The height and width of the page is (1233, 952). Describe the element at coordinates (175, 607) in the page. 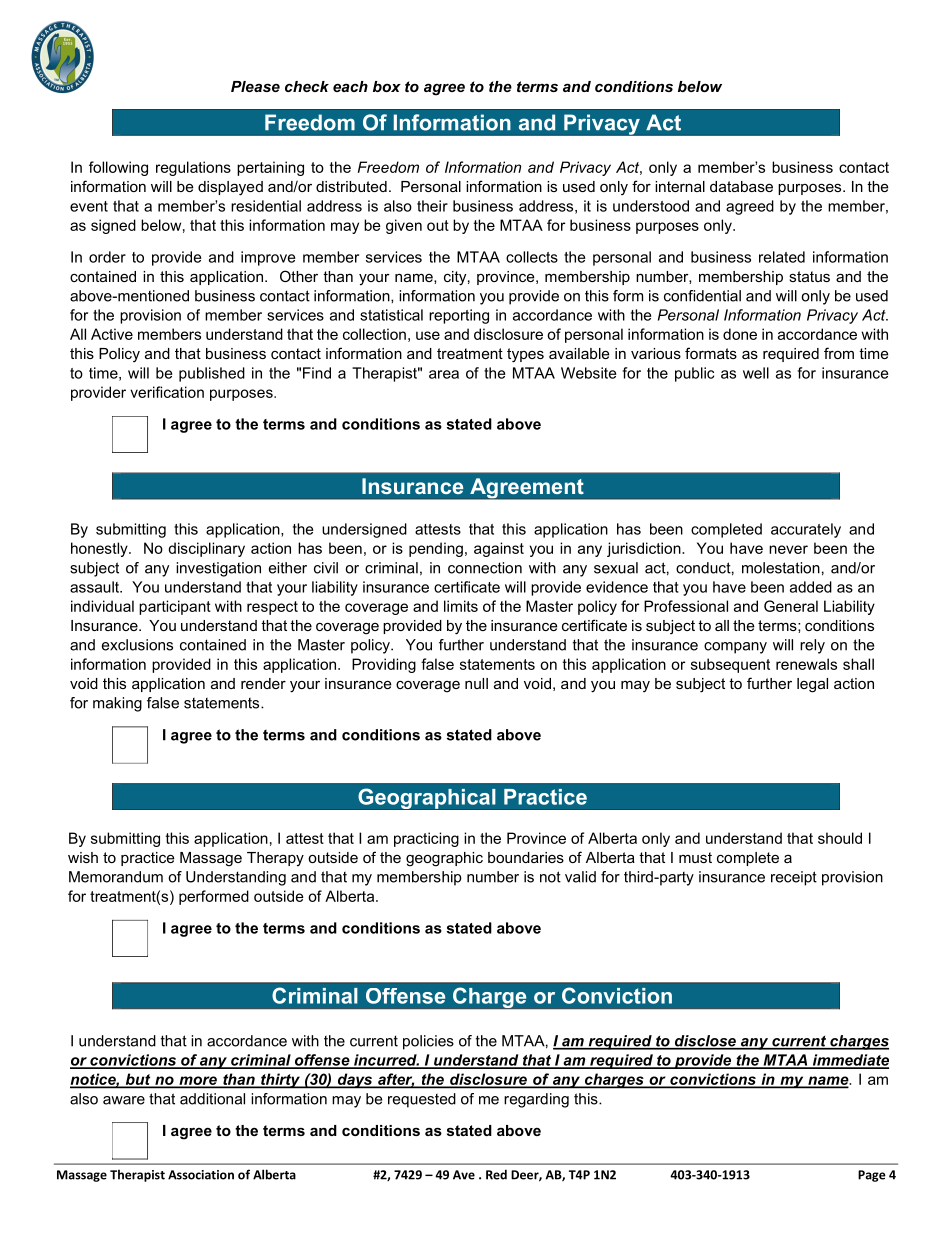

I see `participant` at that location.
